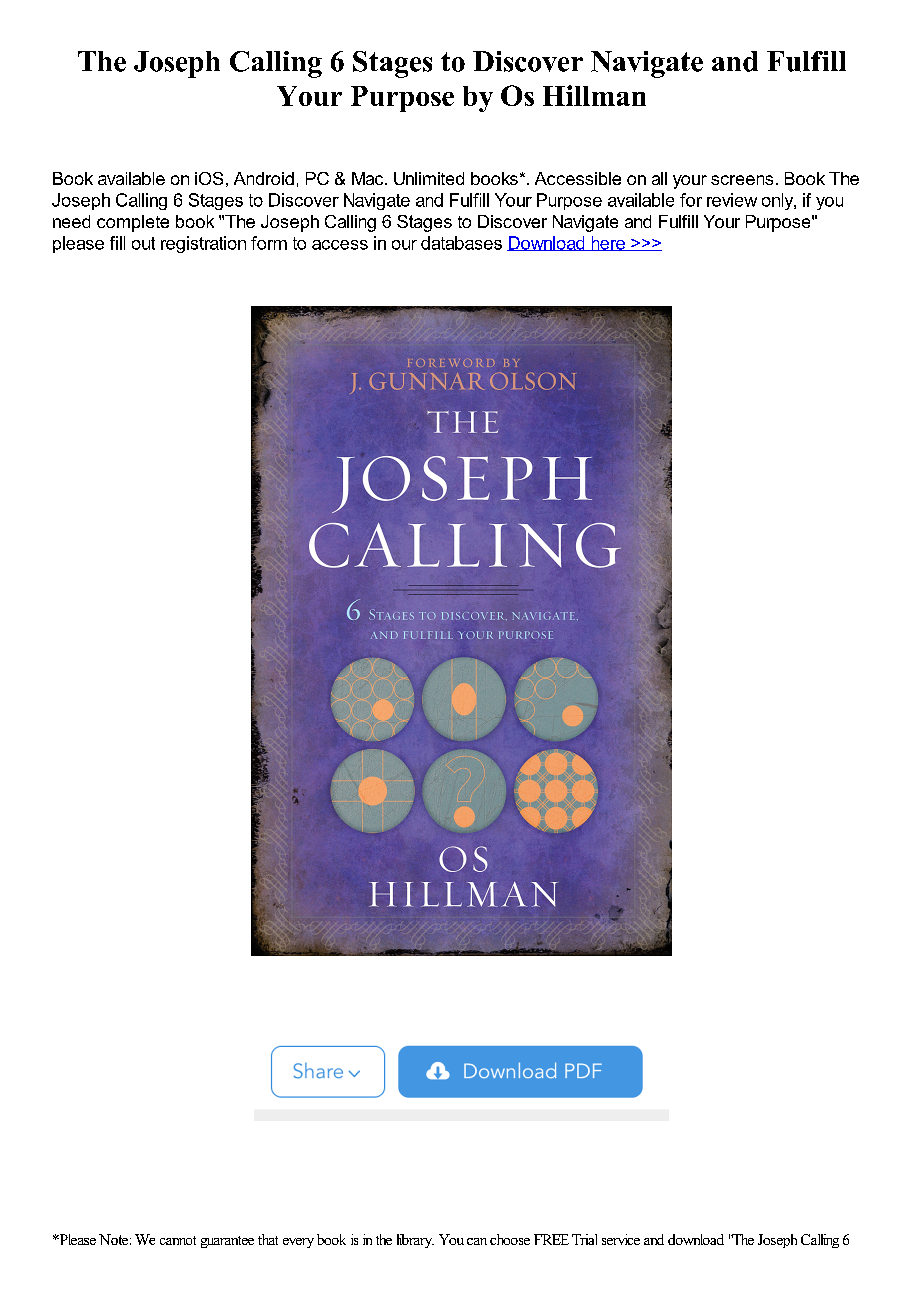 This screenshot has height=1308, width=924. I want to click on complete, so click(133, 223).
